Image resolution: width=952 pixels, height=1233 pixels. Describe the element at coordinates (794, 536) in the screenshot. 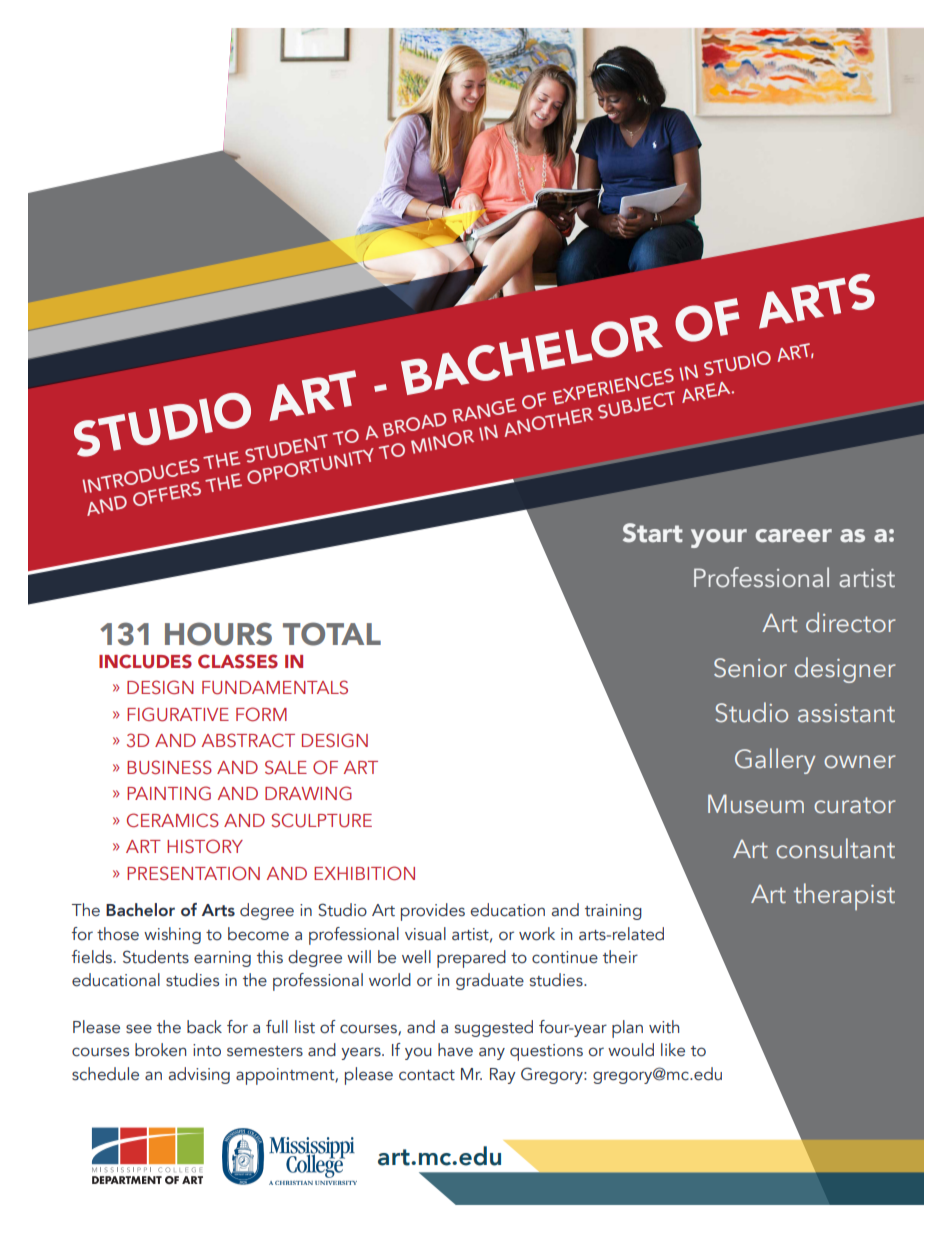

I see `career` at that location.
